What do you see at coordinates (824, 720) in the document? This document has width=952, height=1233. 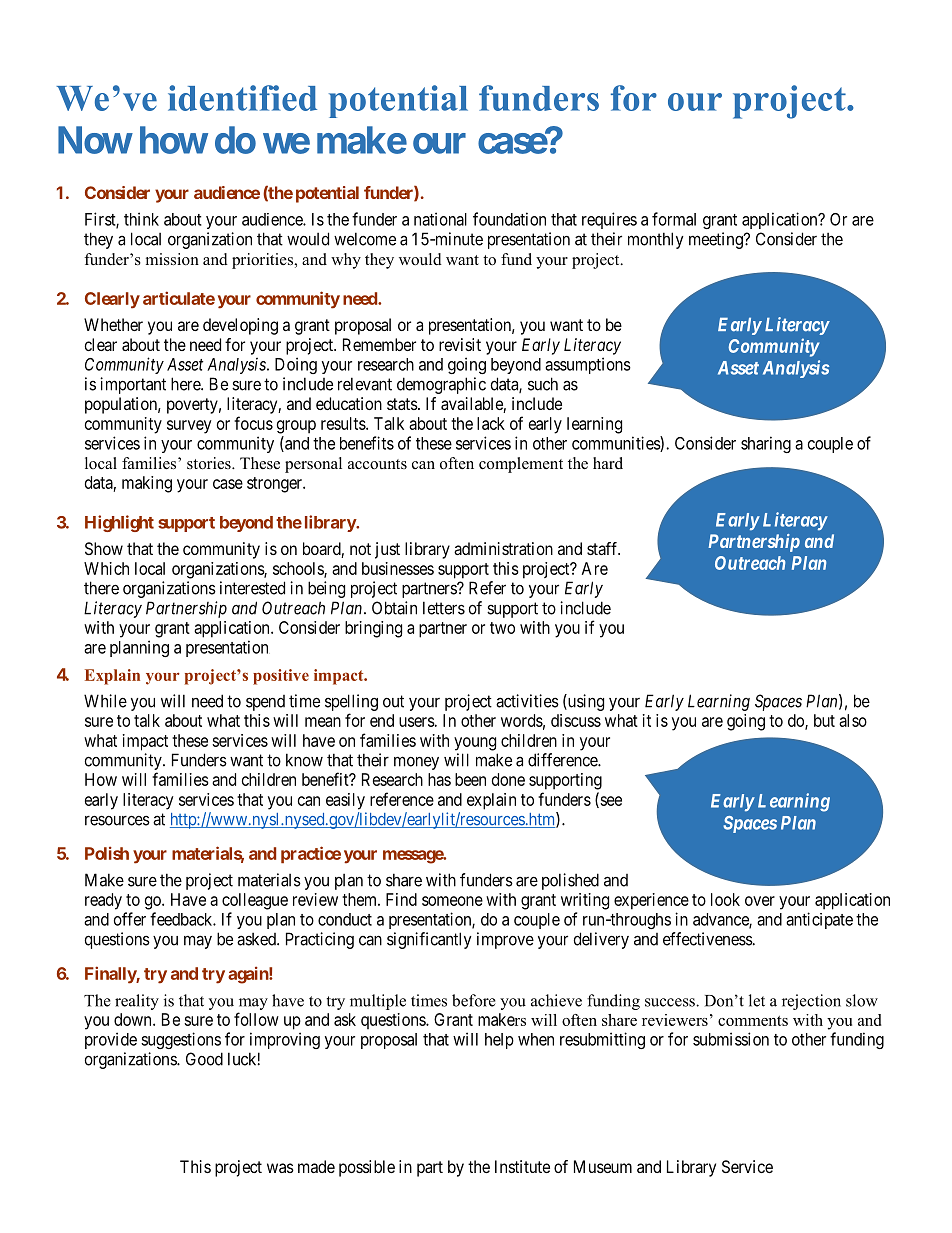 I see `but` at bounding box center [824, 720].
